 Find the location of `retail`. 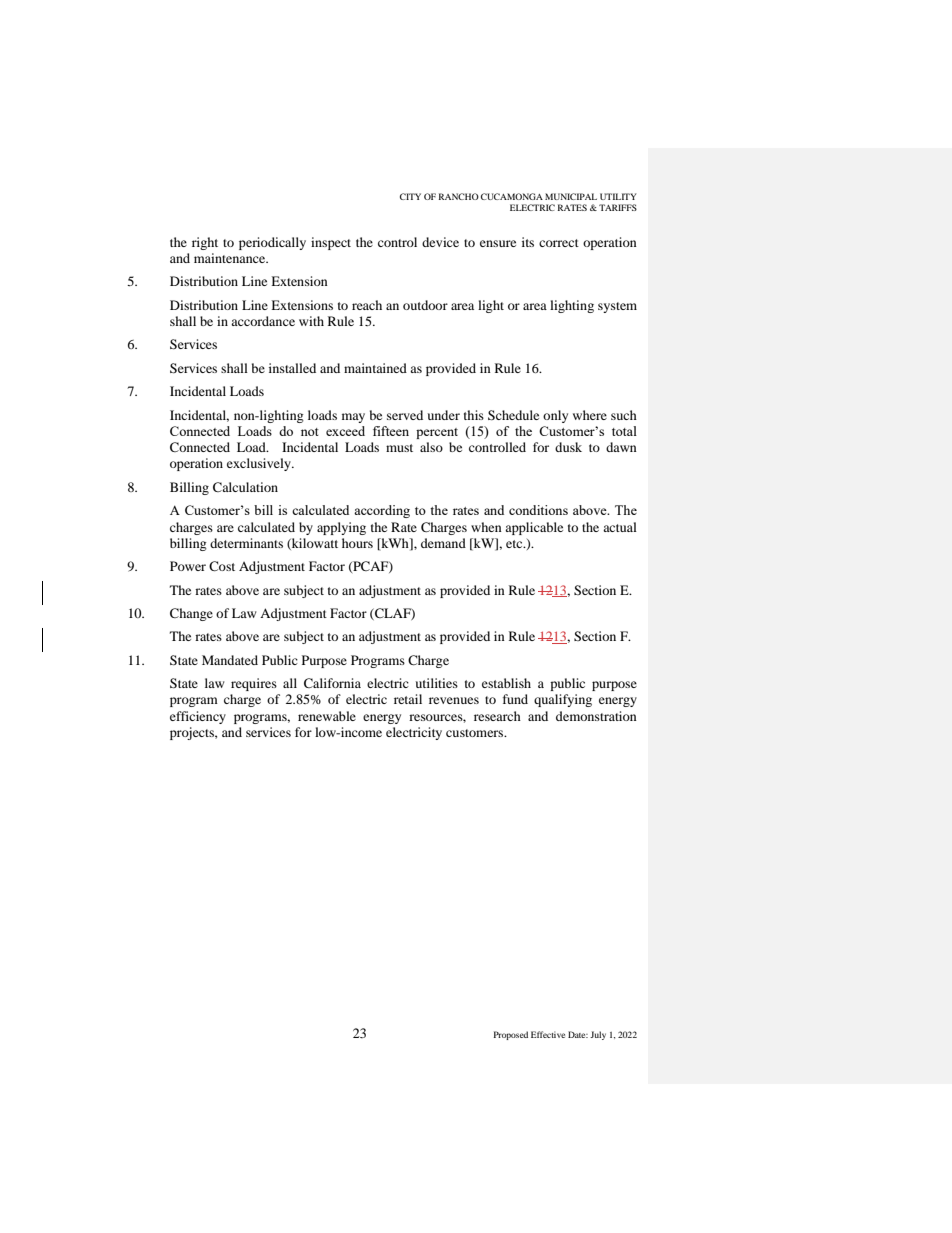

retail is located at coordinates (408, 699).
